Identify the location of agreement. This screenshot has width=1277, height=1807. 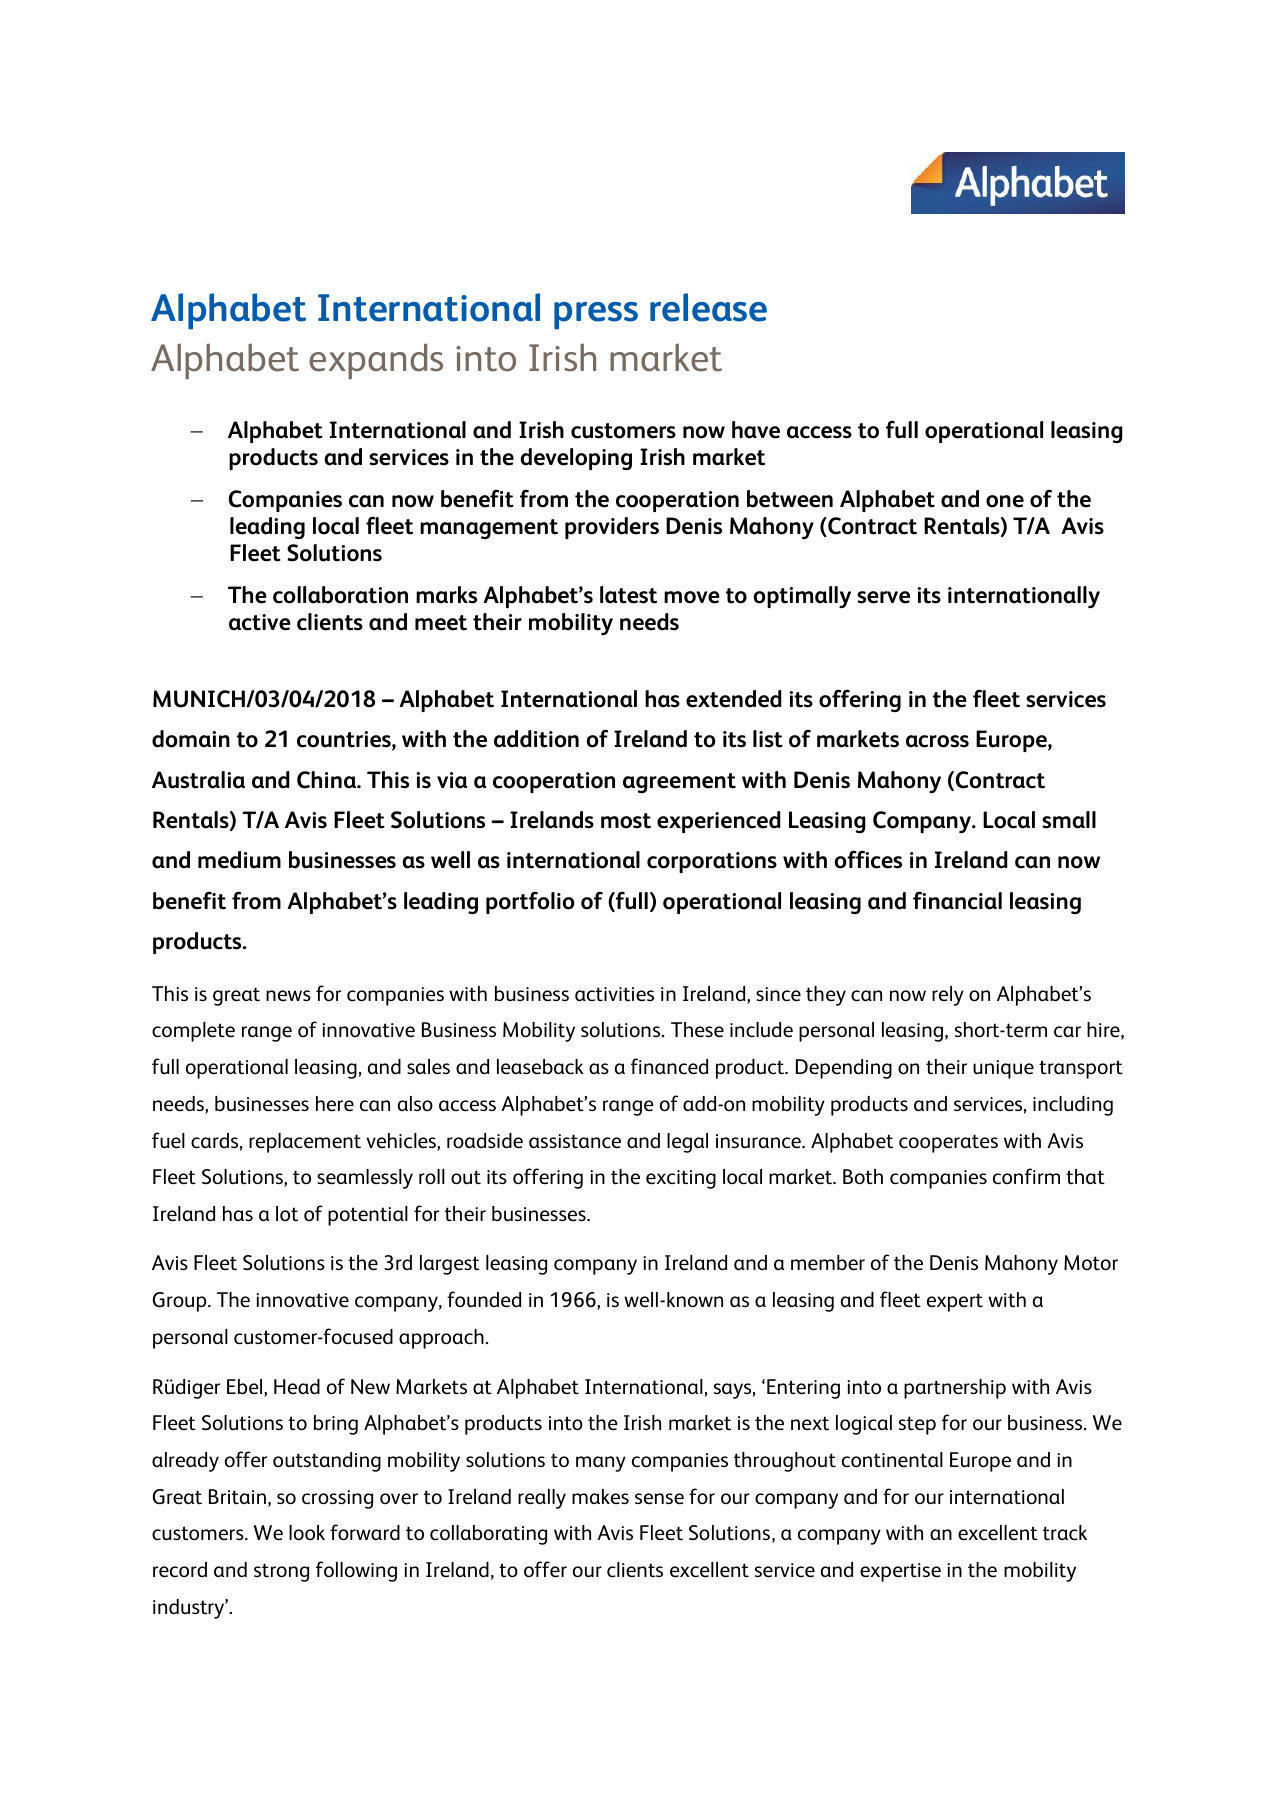
(679, 783).
